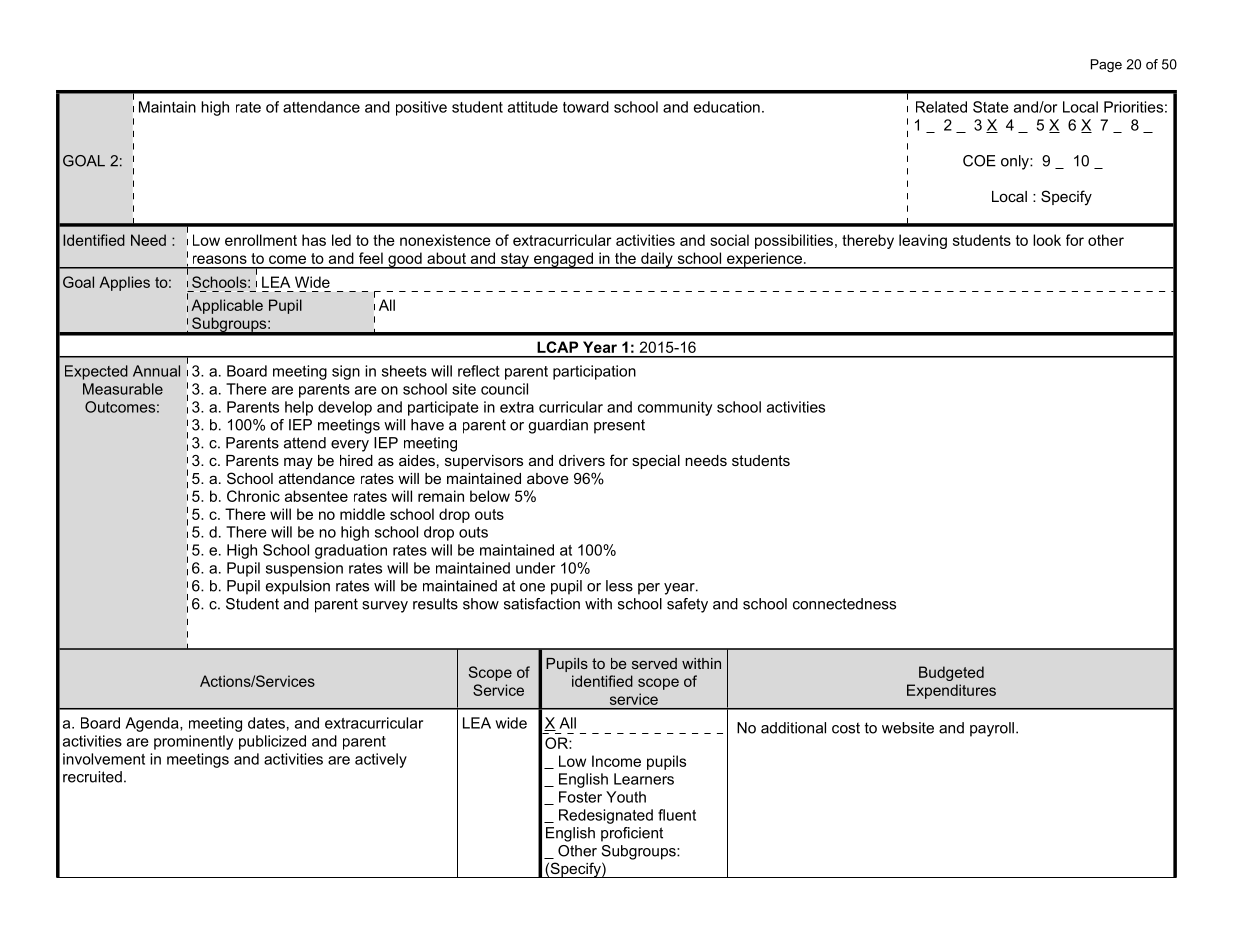  Describe the element at coordinates (923, 241) in the screenshot. I see `leaving` at that location.
